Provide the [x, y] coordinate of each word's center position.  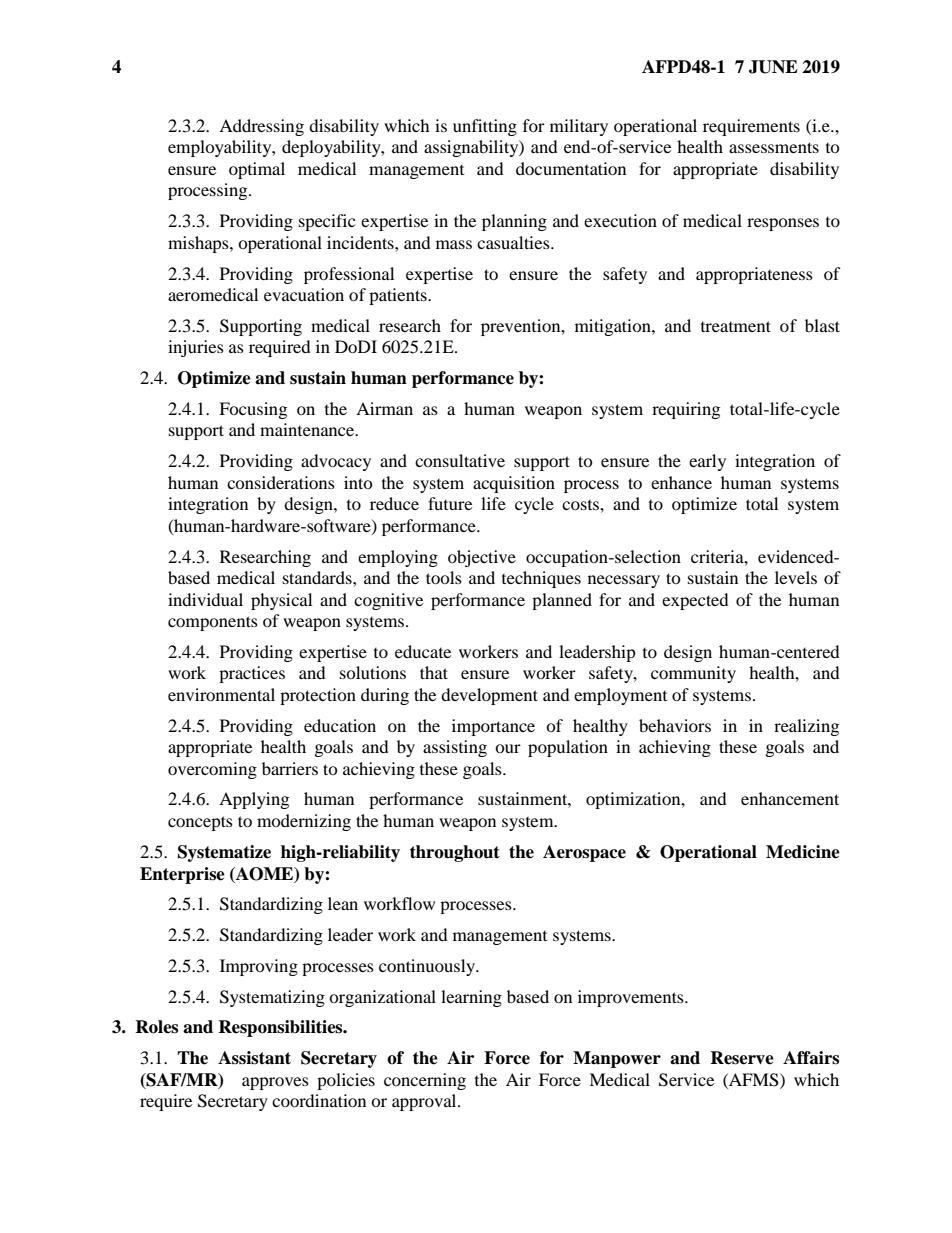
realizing [806, 727]
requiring [686, 410]
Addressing [261, 127]
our [508, 748]
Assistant [254, 1058]
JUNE [773, 67]
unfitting [485, 127]
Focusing [253, 410]
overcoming [212, 770]
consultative [460, 460]
